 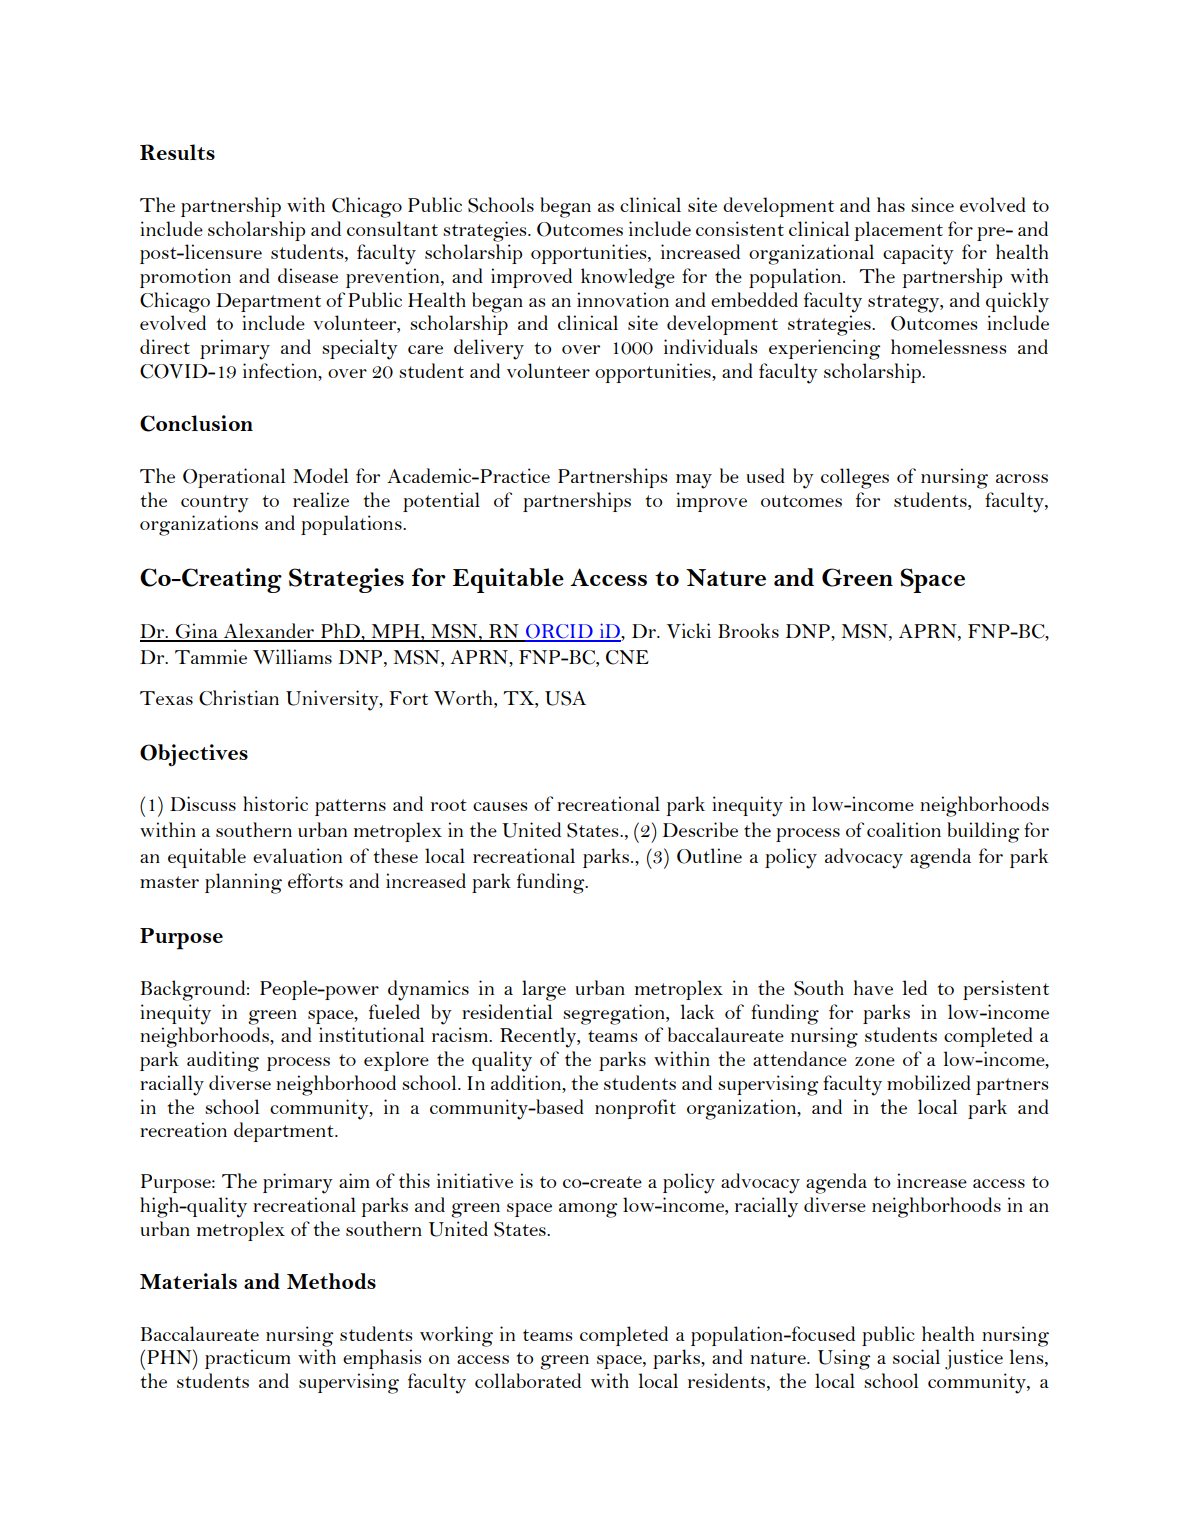 What do you see at coordinates (177, 152) in the image?
I see `Results` at bounding box center [177, 152].
